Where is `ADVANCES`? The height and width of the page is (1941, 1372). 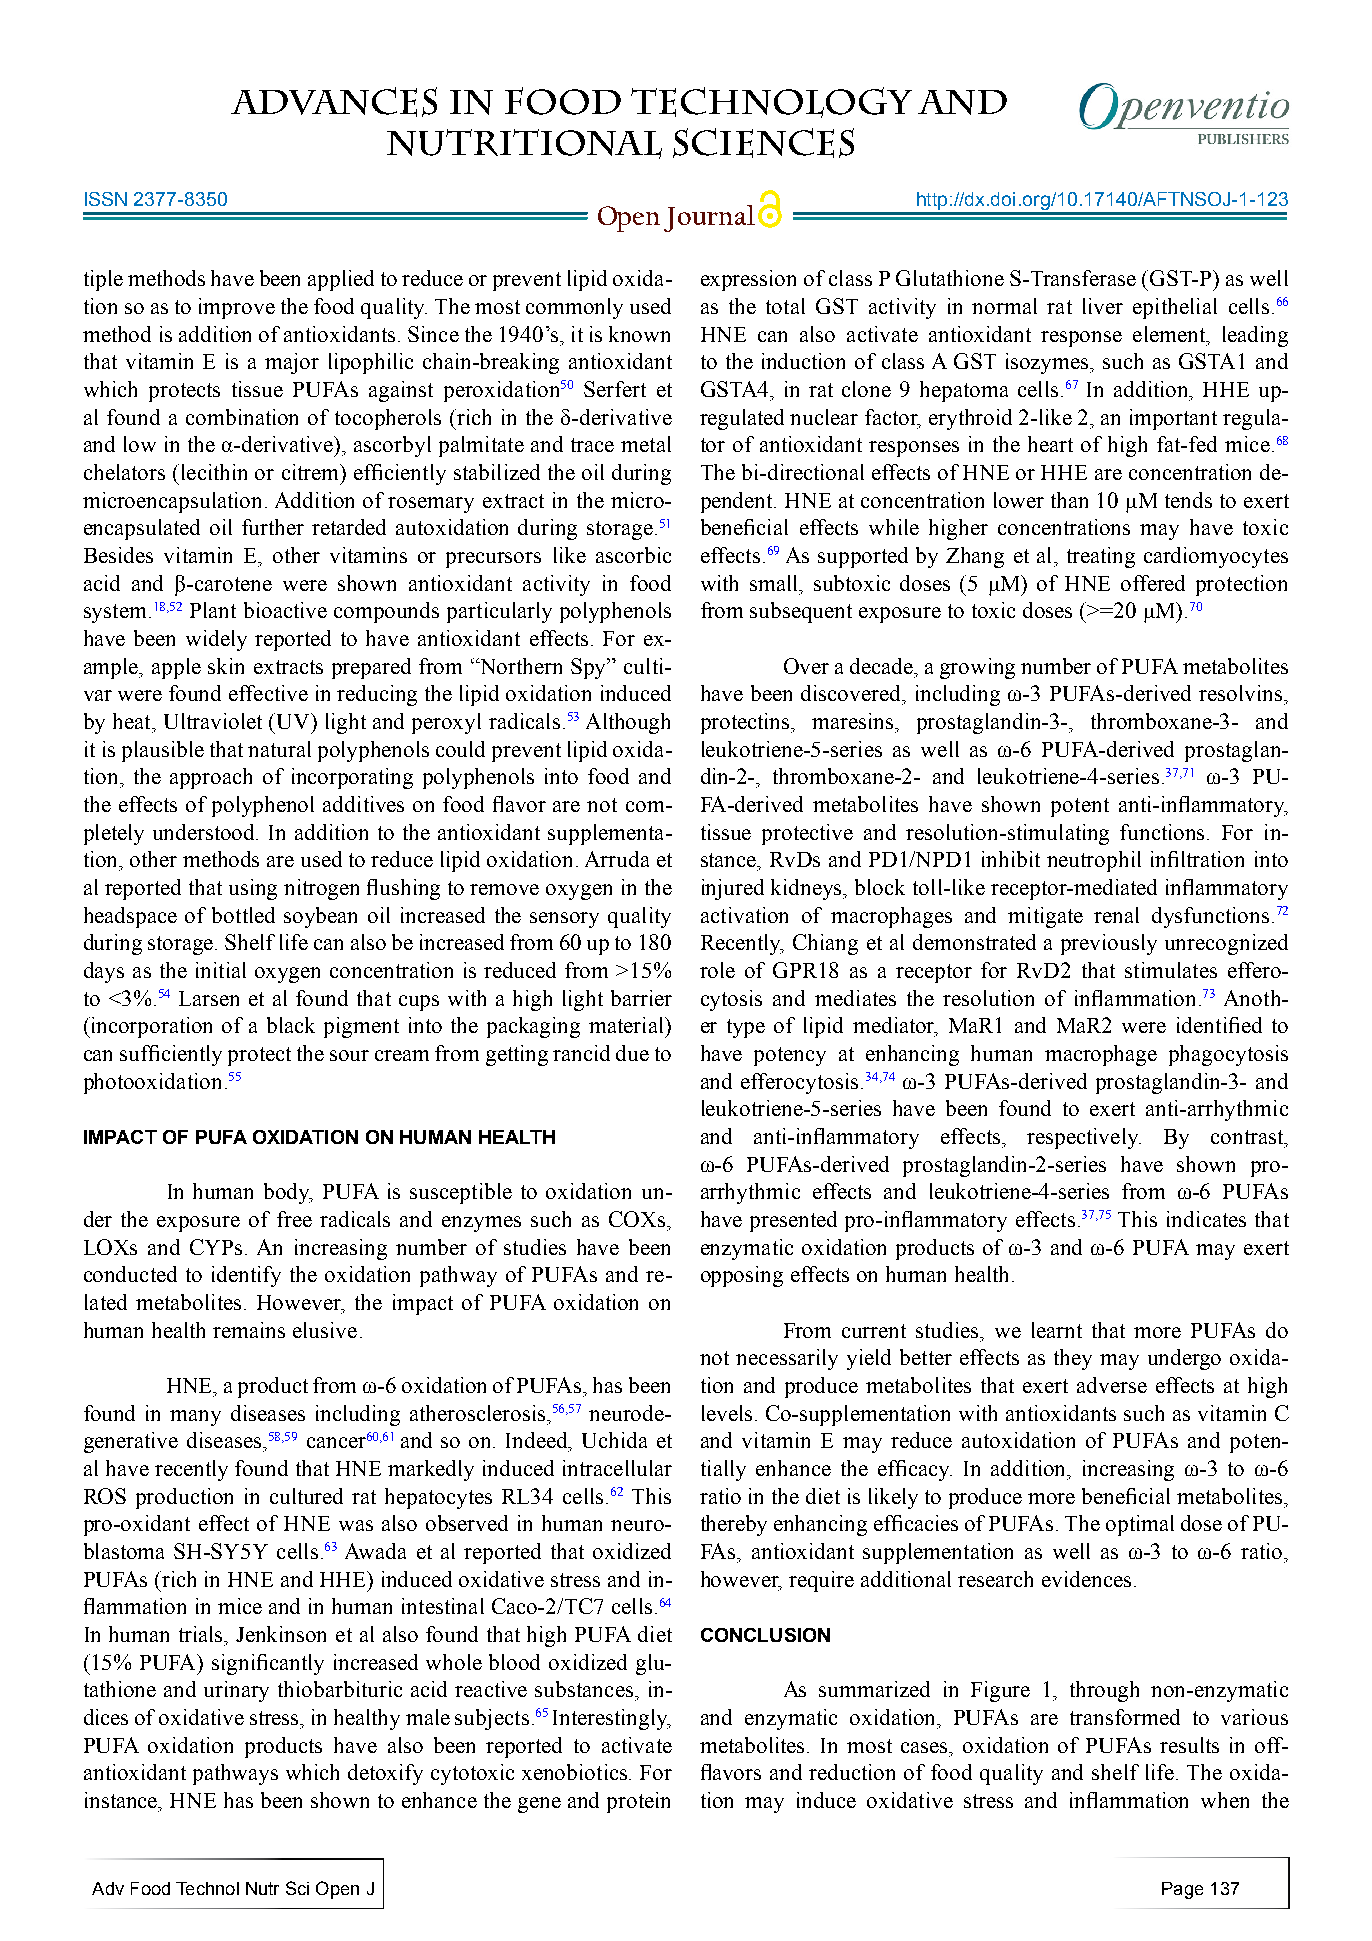
ADVANCES is located at coordinates (334, 102).
